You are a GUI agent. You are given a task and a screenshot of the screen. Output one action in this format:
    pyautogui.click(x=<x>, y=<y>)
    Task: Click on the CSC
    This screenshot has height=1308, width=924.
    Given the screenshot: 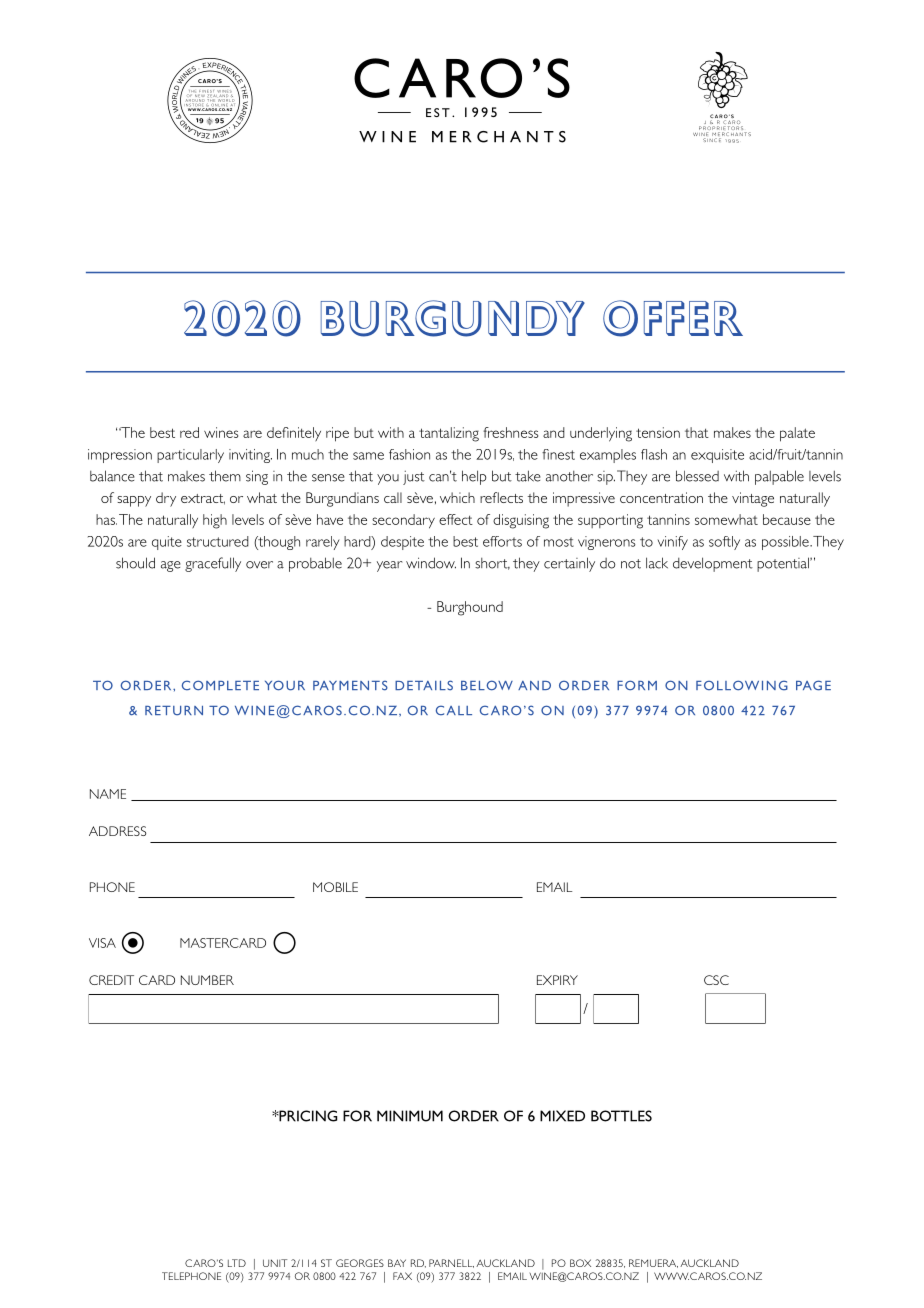 What is the action you would take?
    pyautogui.click(x=716, y=980)
